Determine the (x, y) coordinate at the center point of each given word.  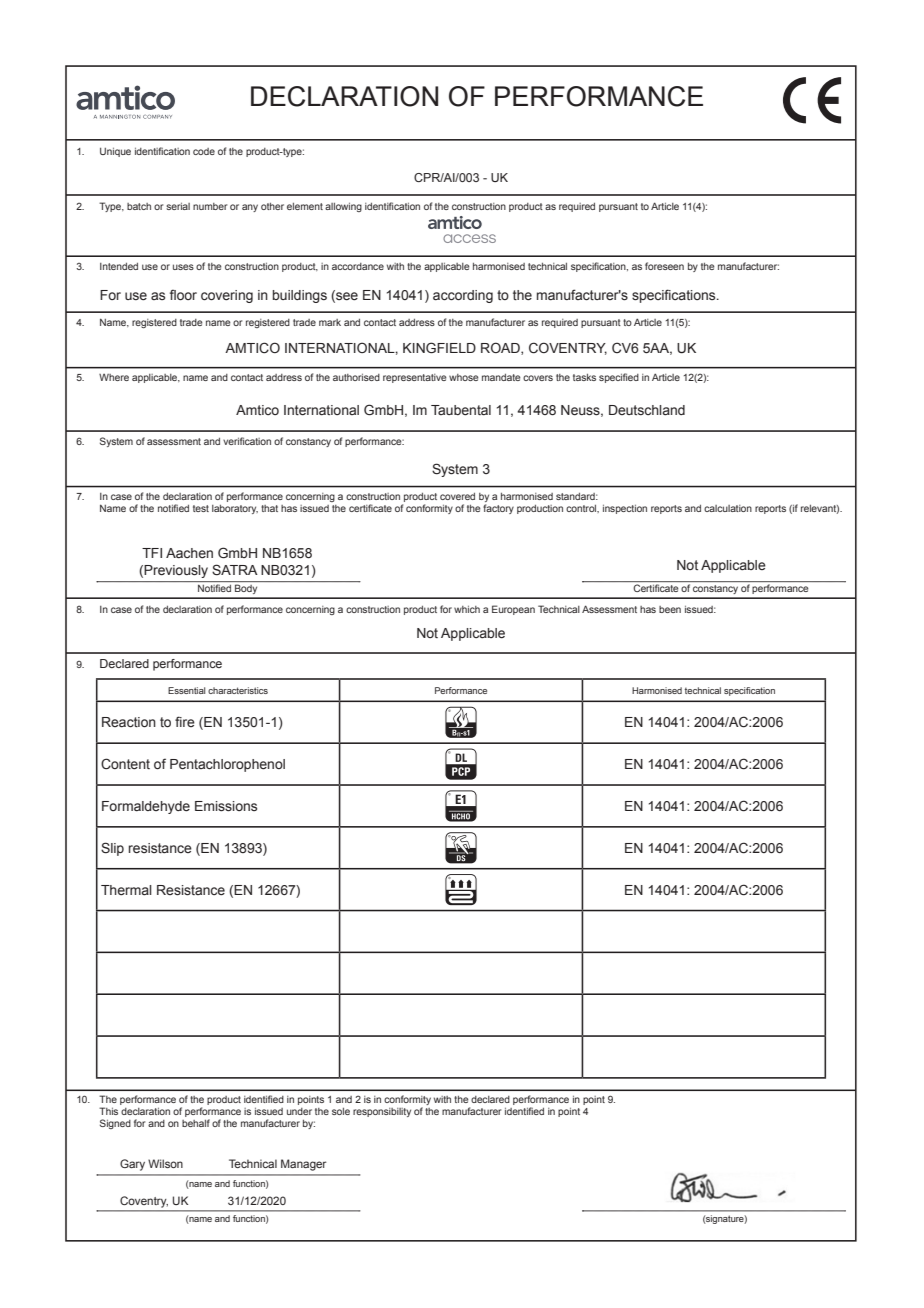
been (670, 609)
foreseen (664, 266)
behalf (196, 1123)
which (467, 609)
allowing (343, 207)
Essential (186, 690)
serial (178, 206)
